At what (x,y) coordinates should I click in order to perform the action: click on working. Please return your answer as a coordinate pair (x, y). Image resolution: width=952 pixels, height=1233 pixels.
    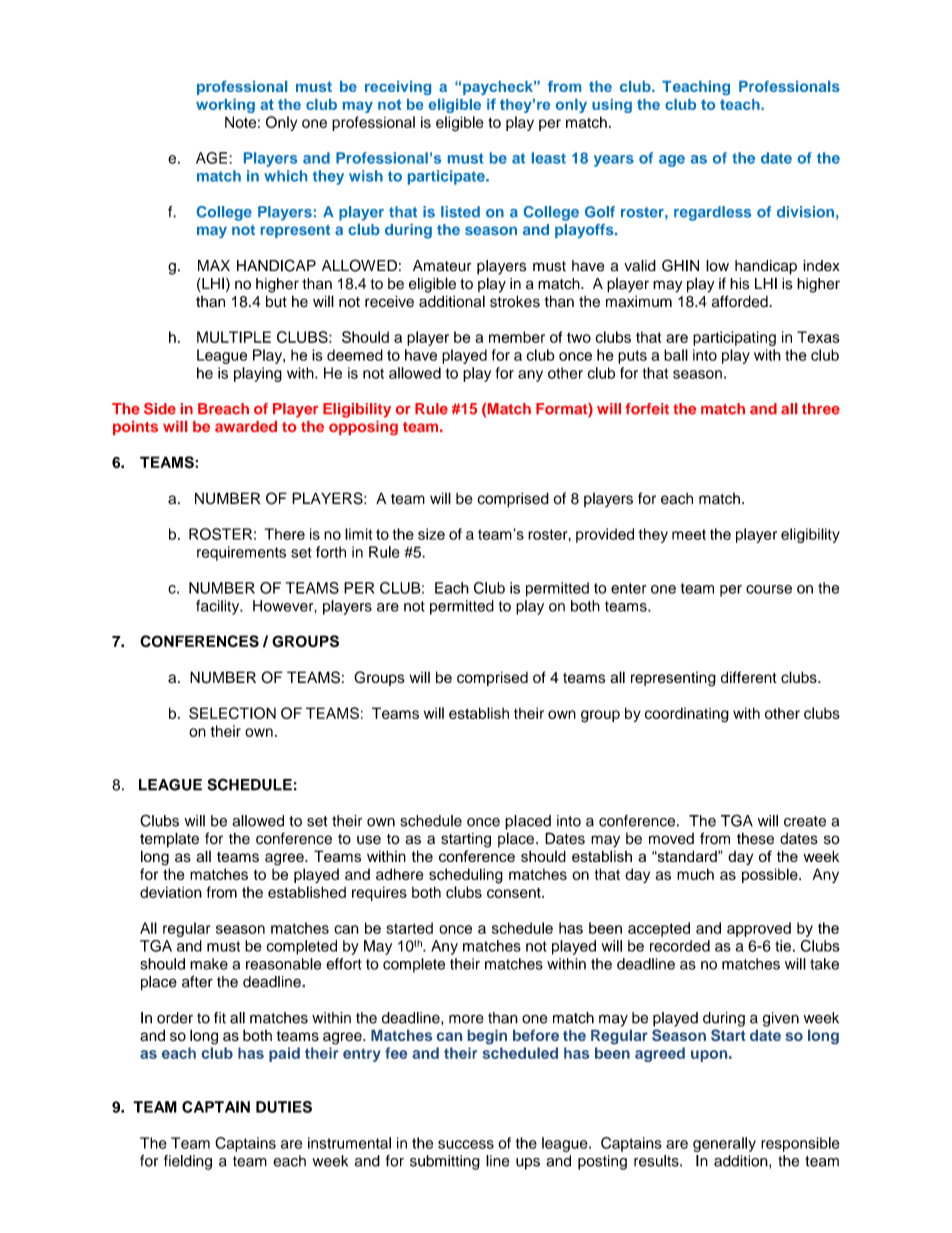
    Looking at the image, I should click on (225, 106).
